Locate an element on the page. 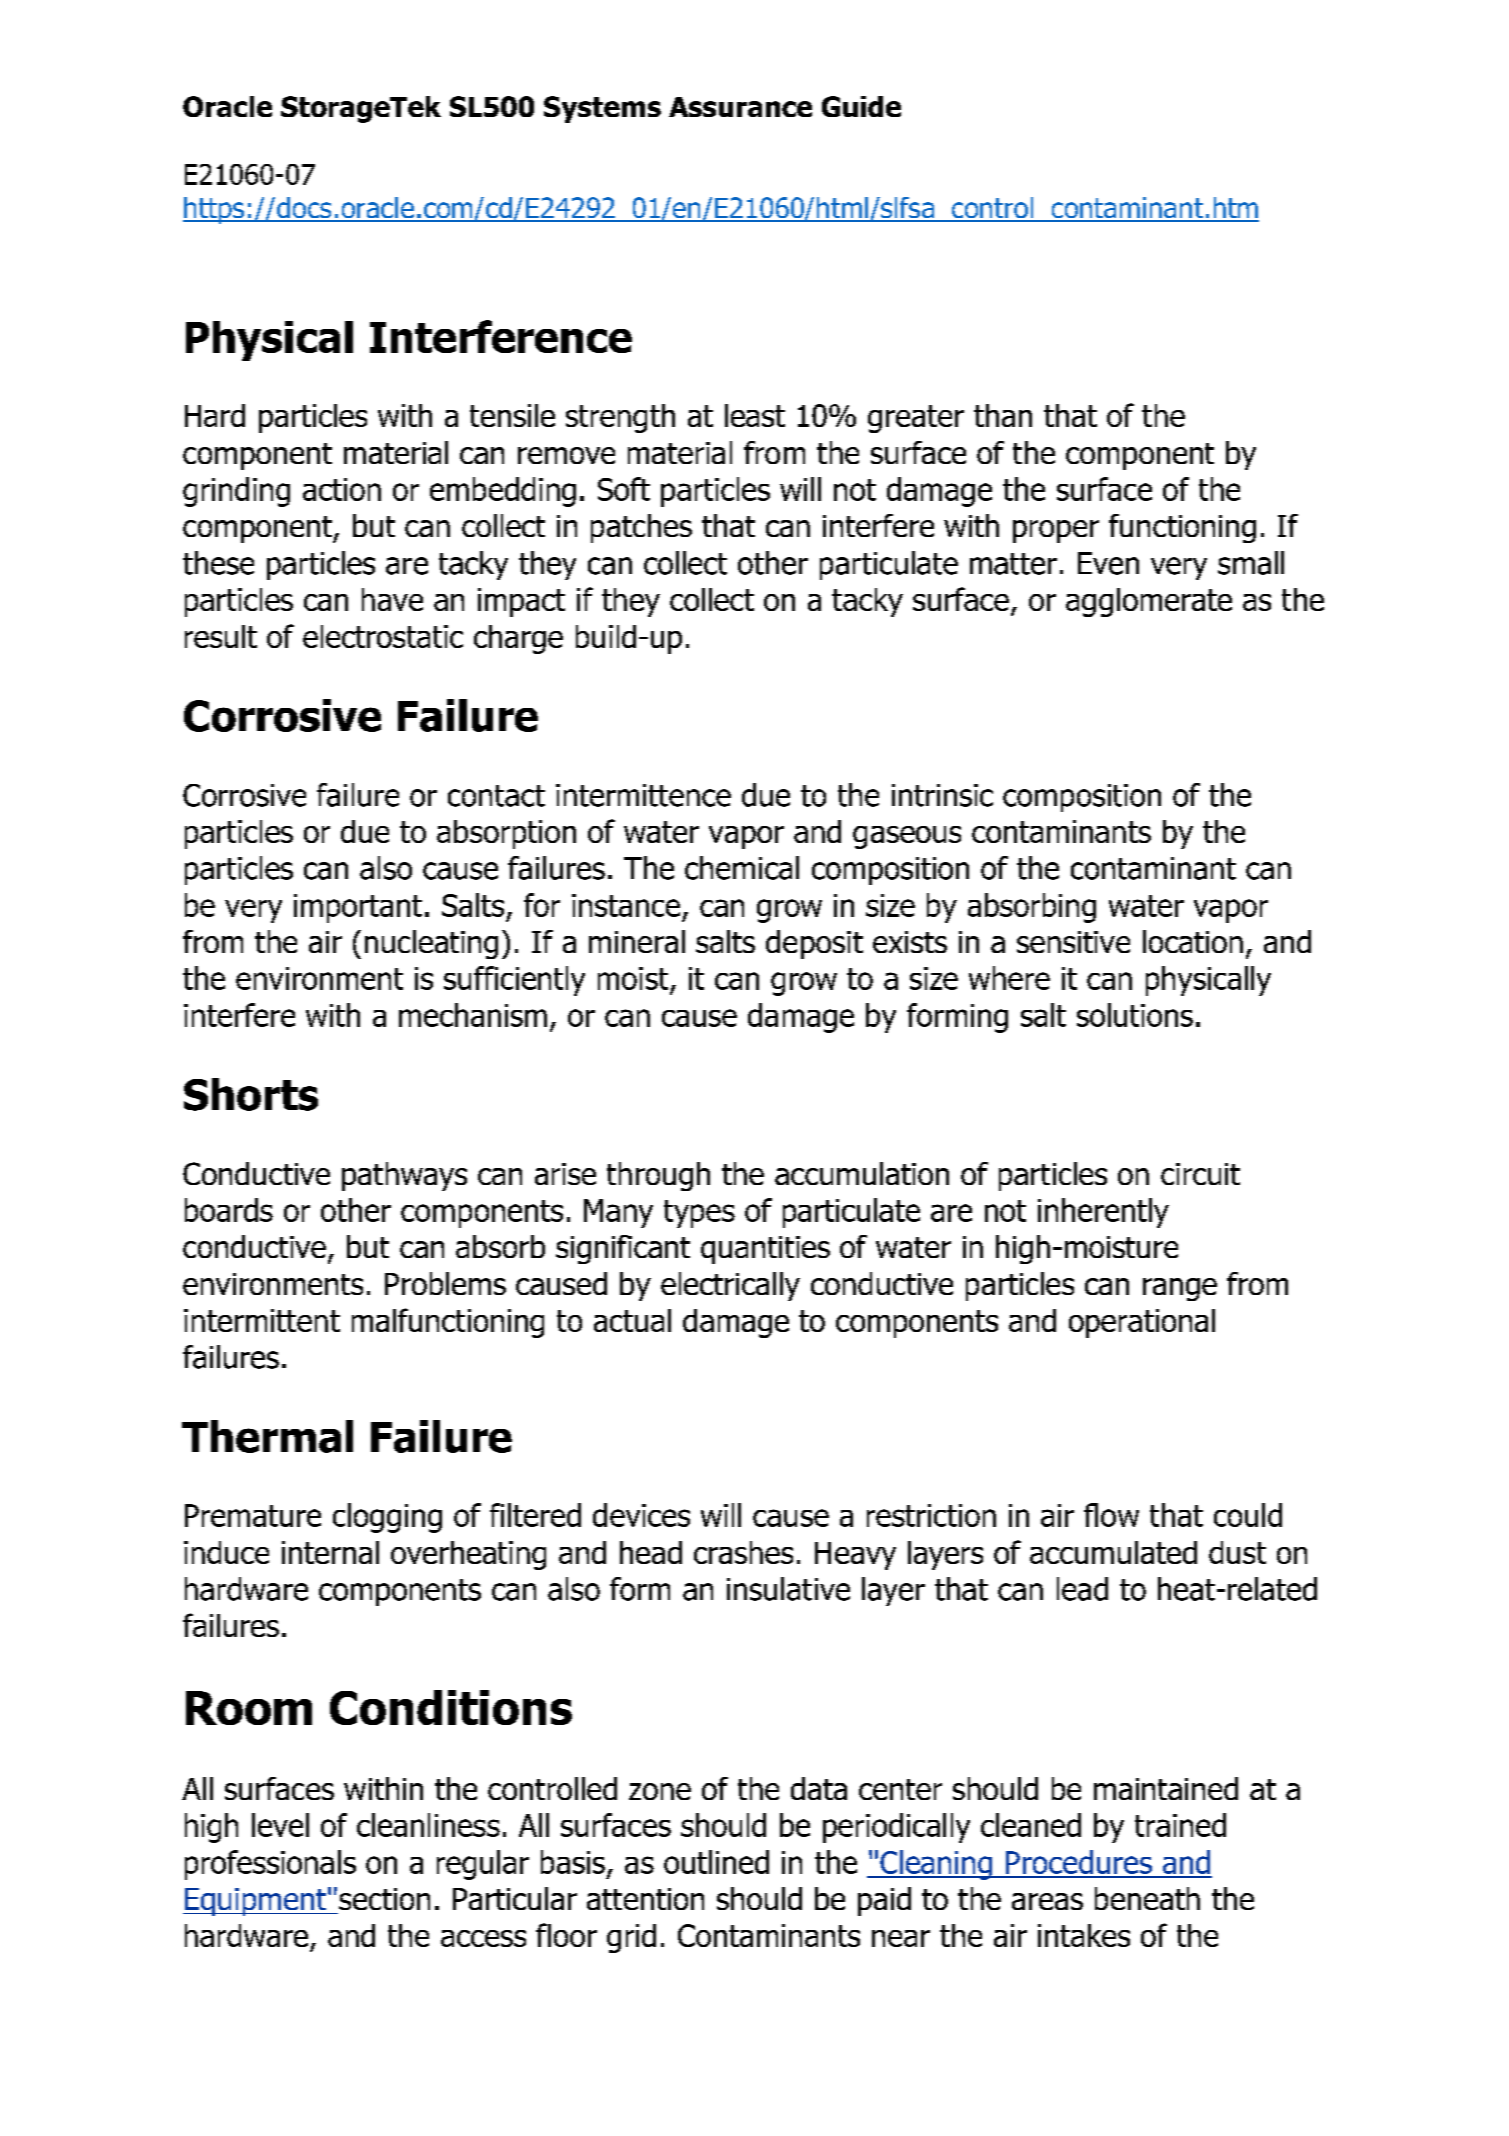  outlined is located at coordinates (716, 1862).
